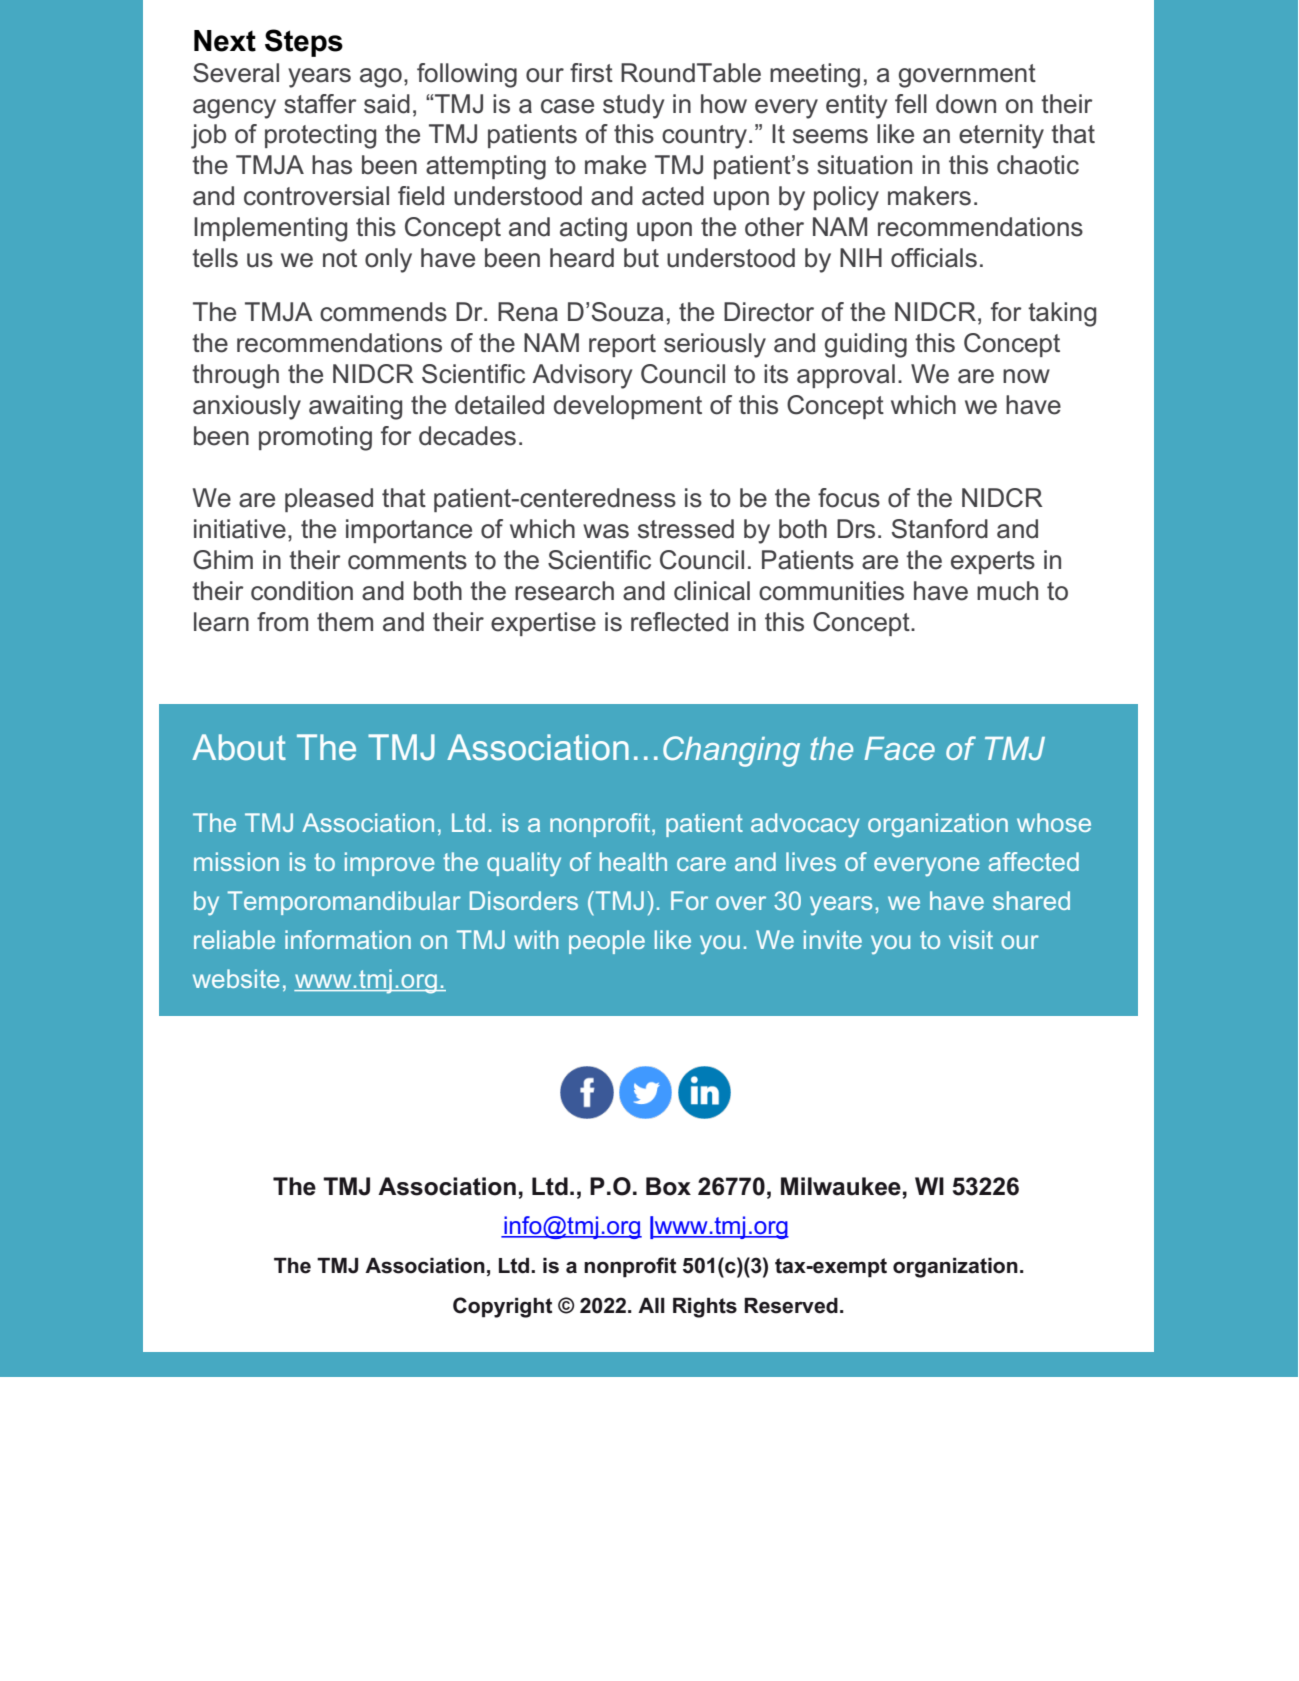 This screenshot has height=1681, width=1299. I want to click on health, so click(633, 861).
